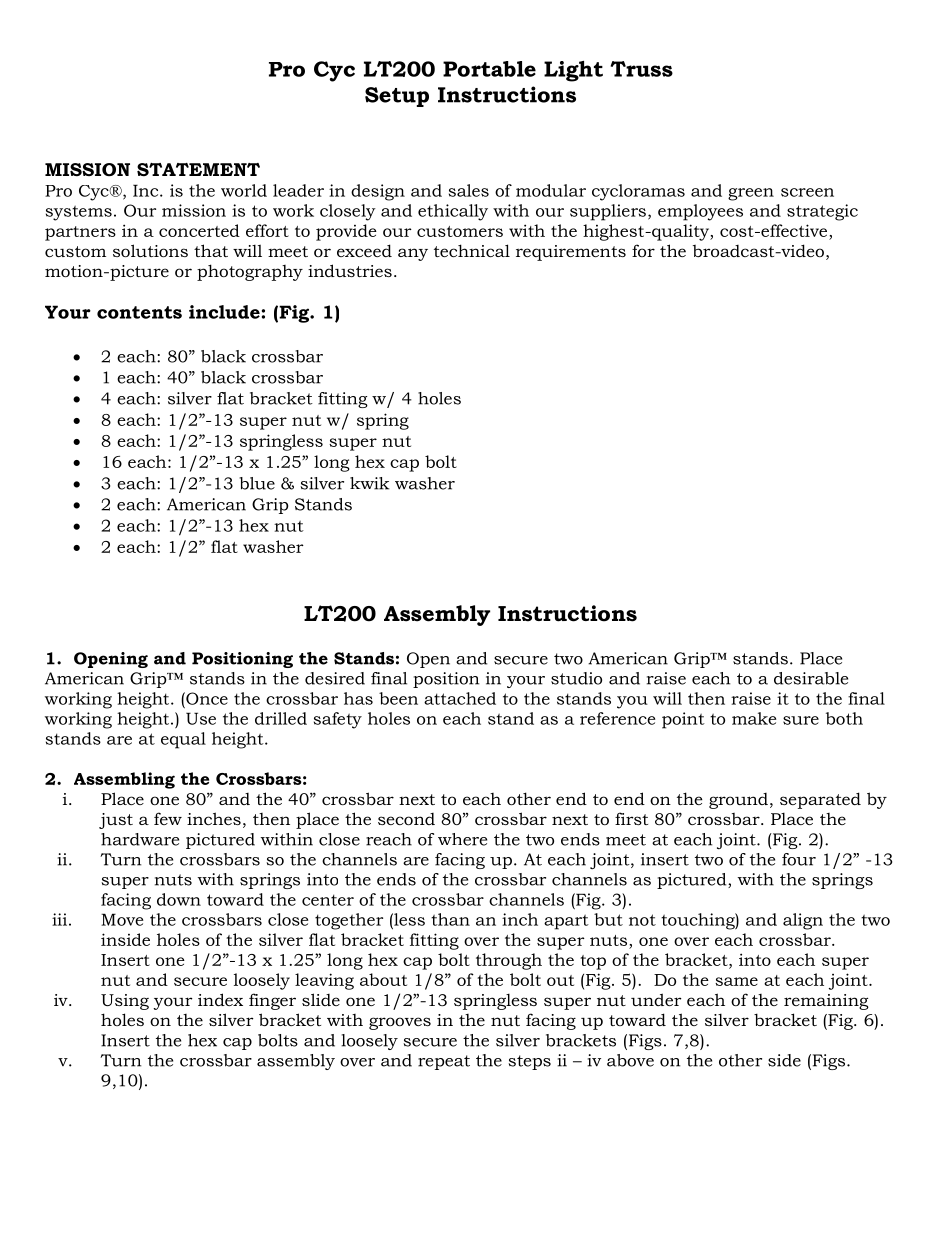 The width and height of the screenshot is (952, 1233). What do you see at coordinates (125, 1002) in the screenshot?
I see `Using` at bounding box center [125, 1002].
